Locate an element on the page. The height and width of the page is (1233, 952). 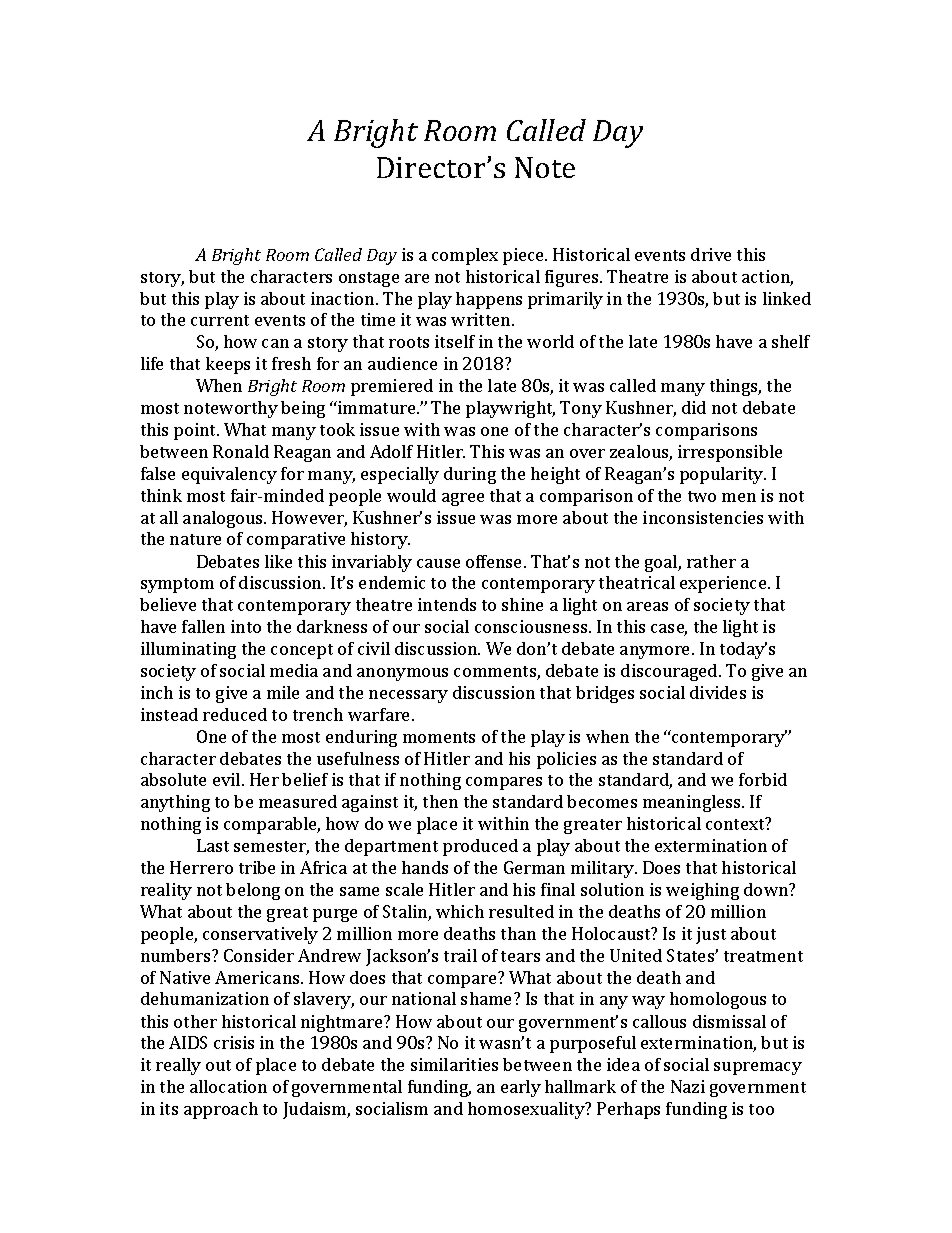
agree is located at coordinates (463, 499).
